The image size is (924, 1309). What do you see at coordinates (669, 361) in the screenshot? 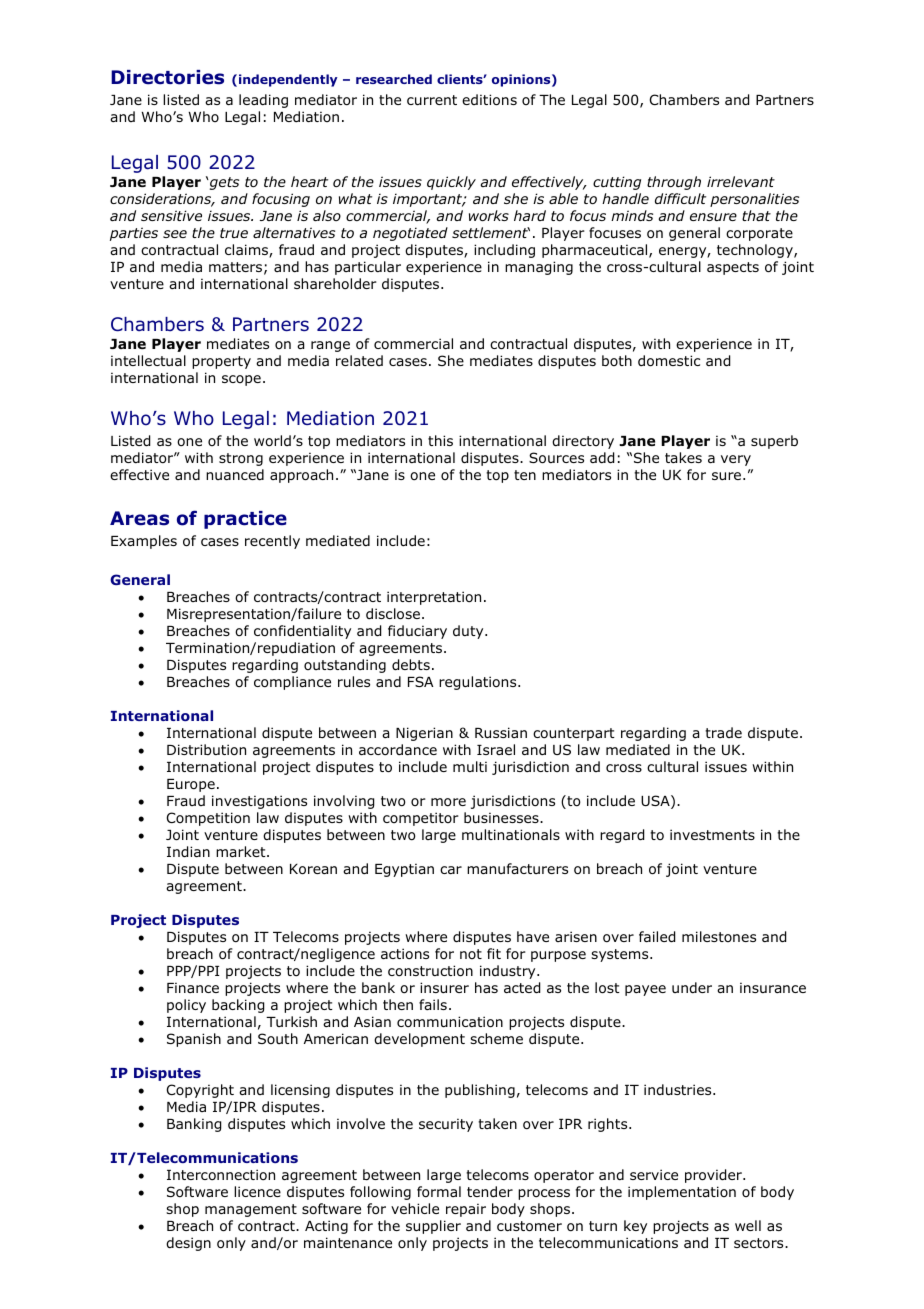
I see `domestic` at bounding box center [669, 361].
